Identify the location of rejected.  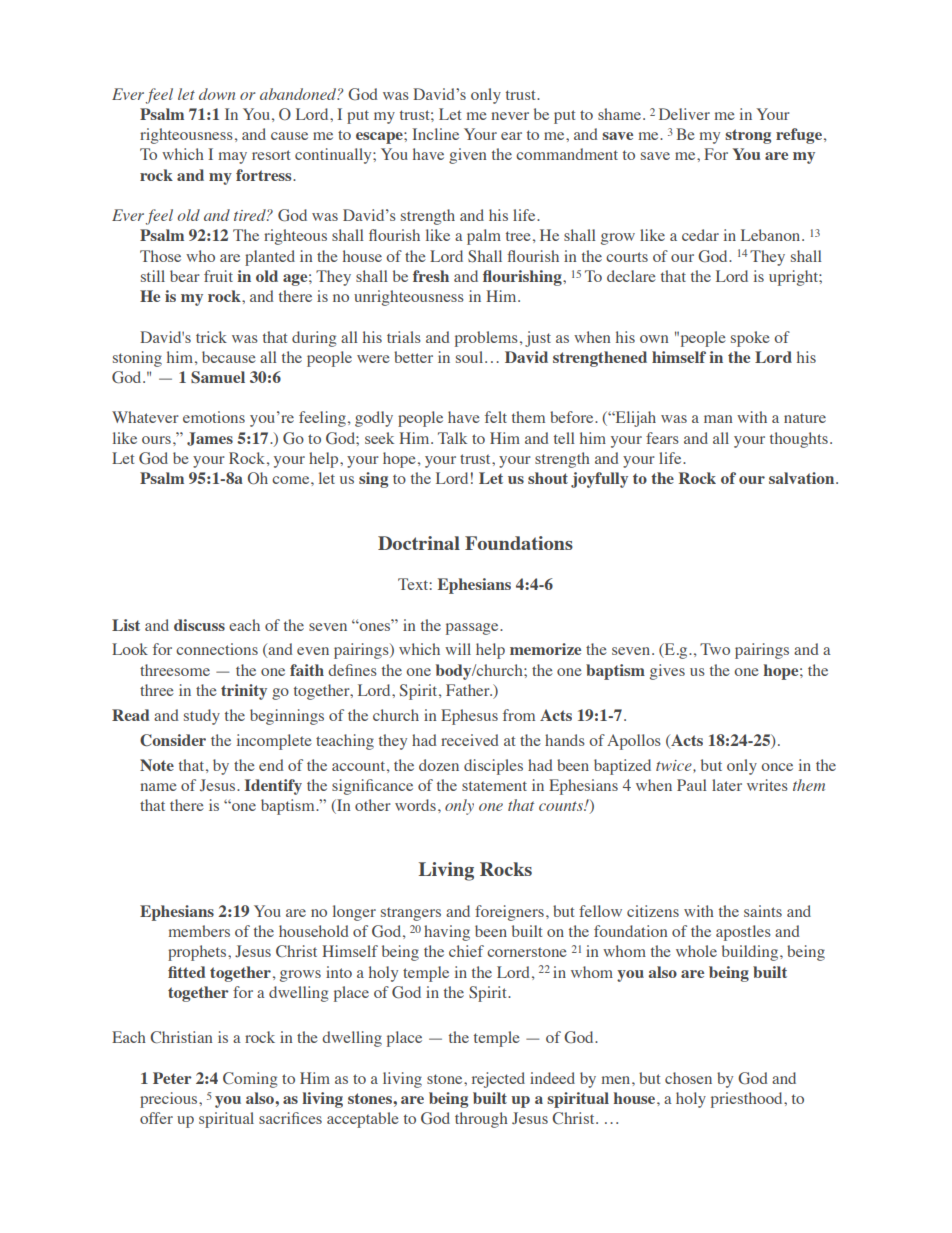
(498, 1080).
